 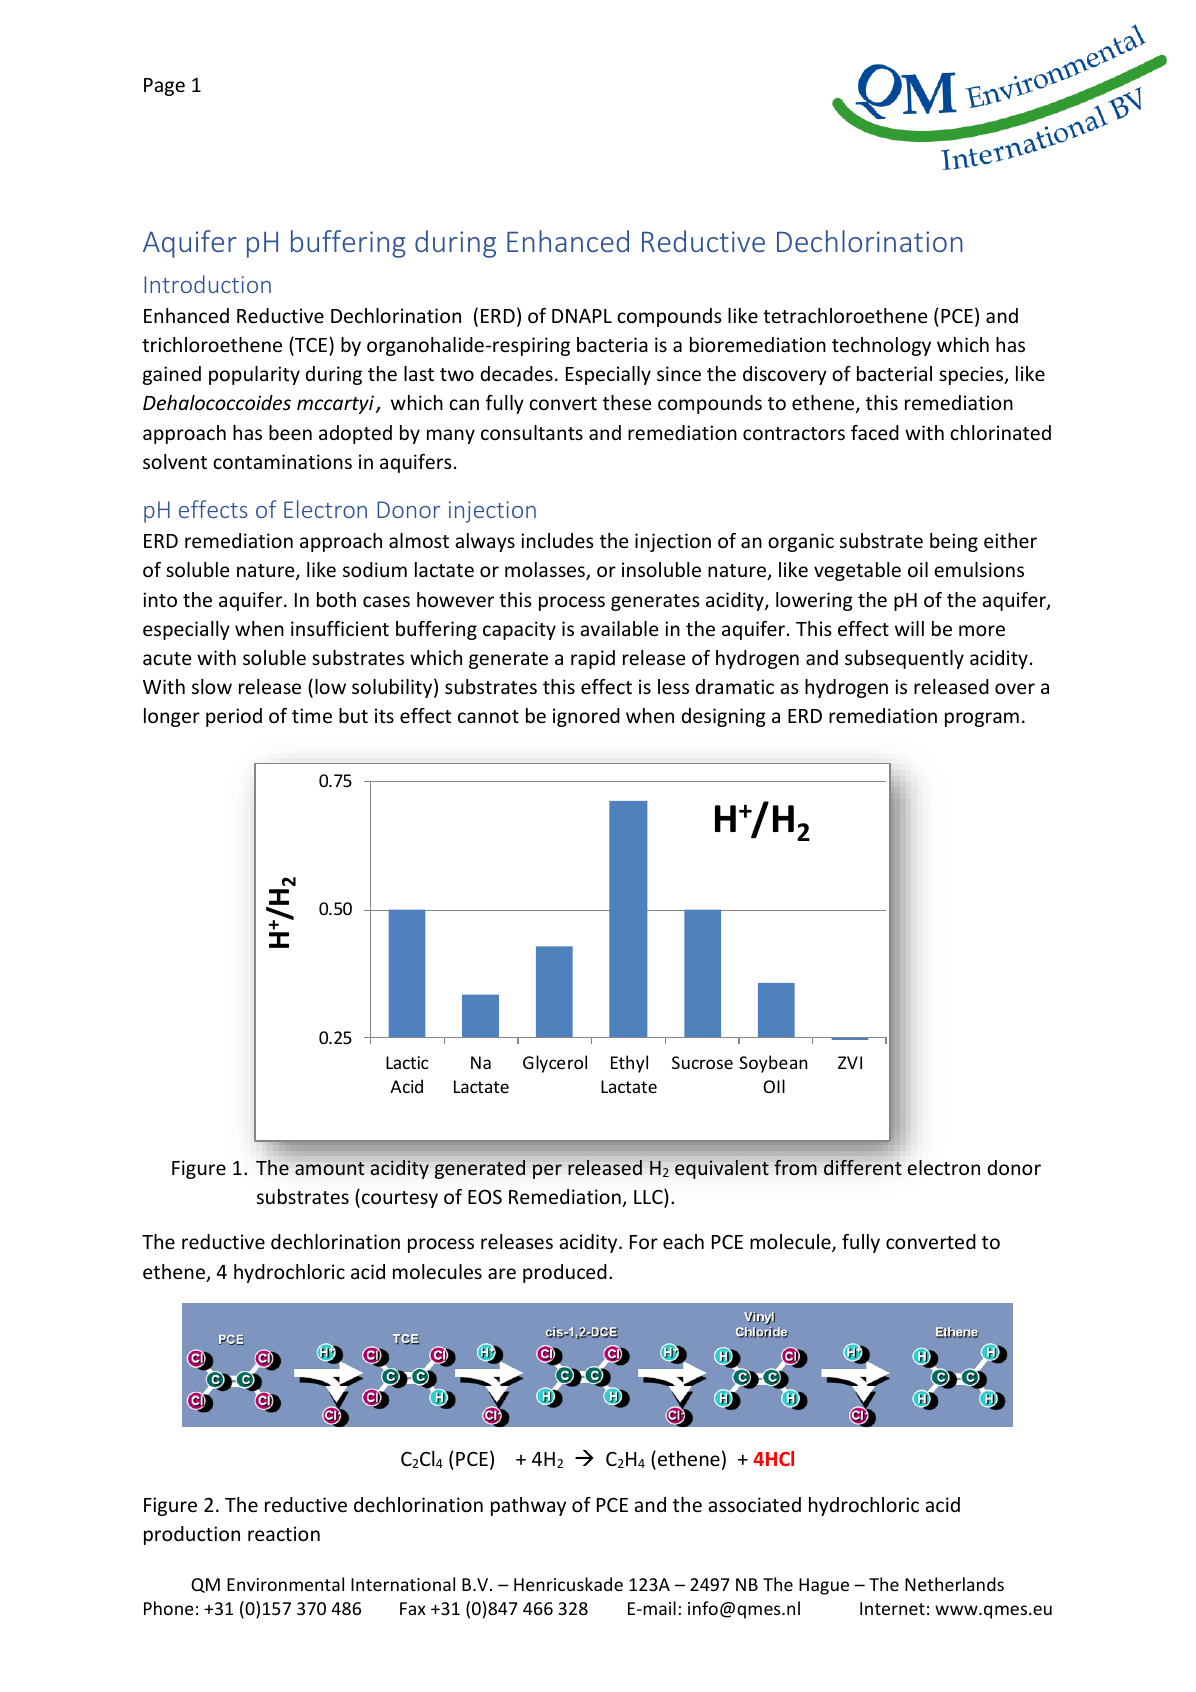 What do you see at coordinates (517, 373) in the page?
I see `decades` at bounding box center [517, 373].
